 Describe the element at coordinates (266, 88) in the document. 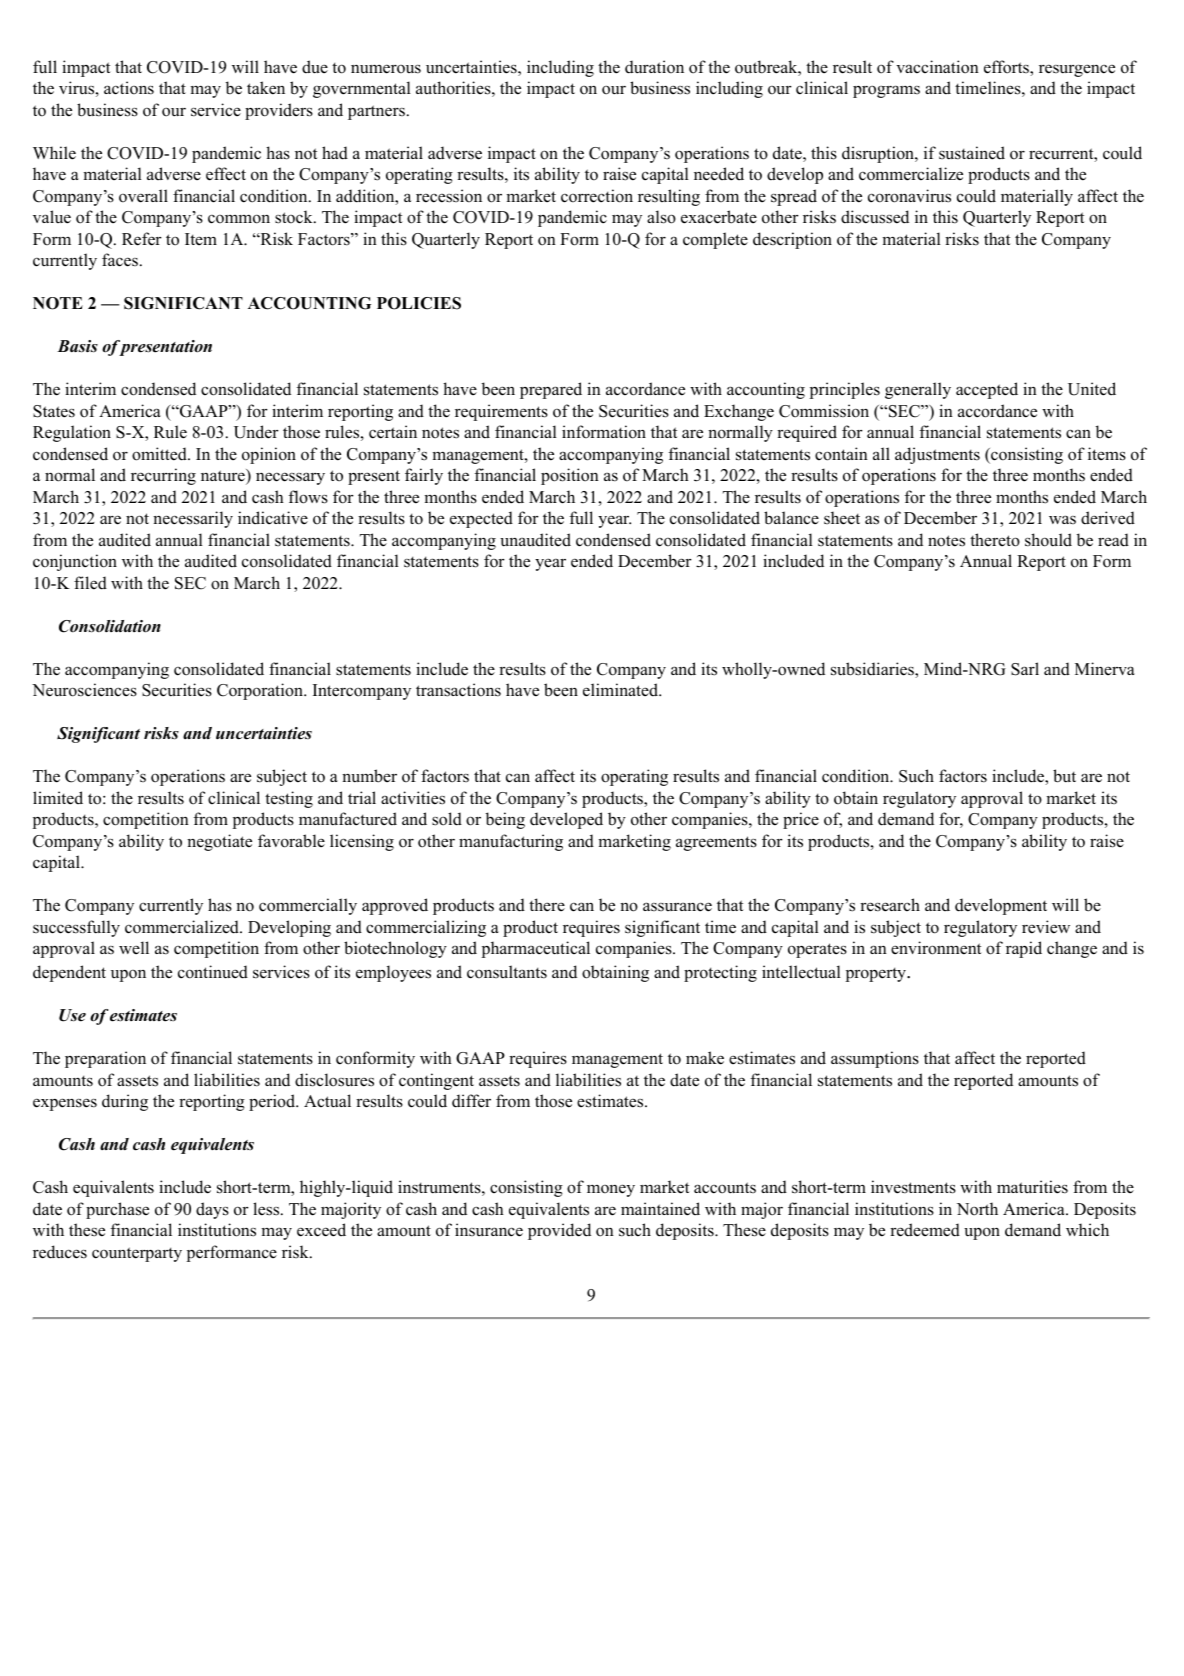

I see `taken` at that location.
